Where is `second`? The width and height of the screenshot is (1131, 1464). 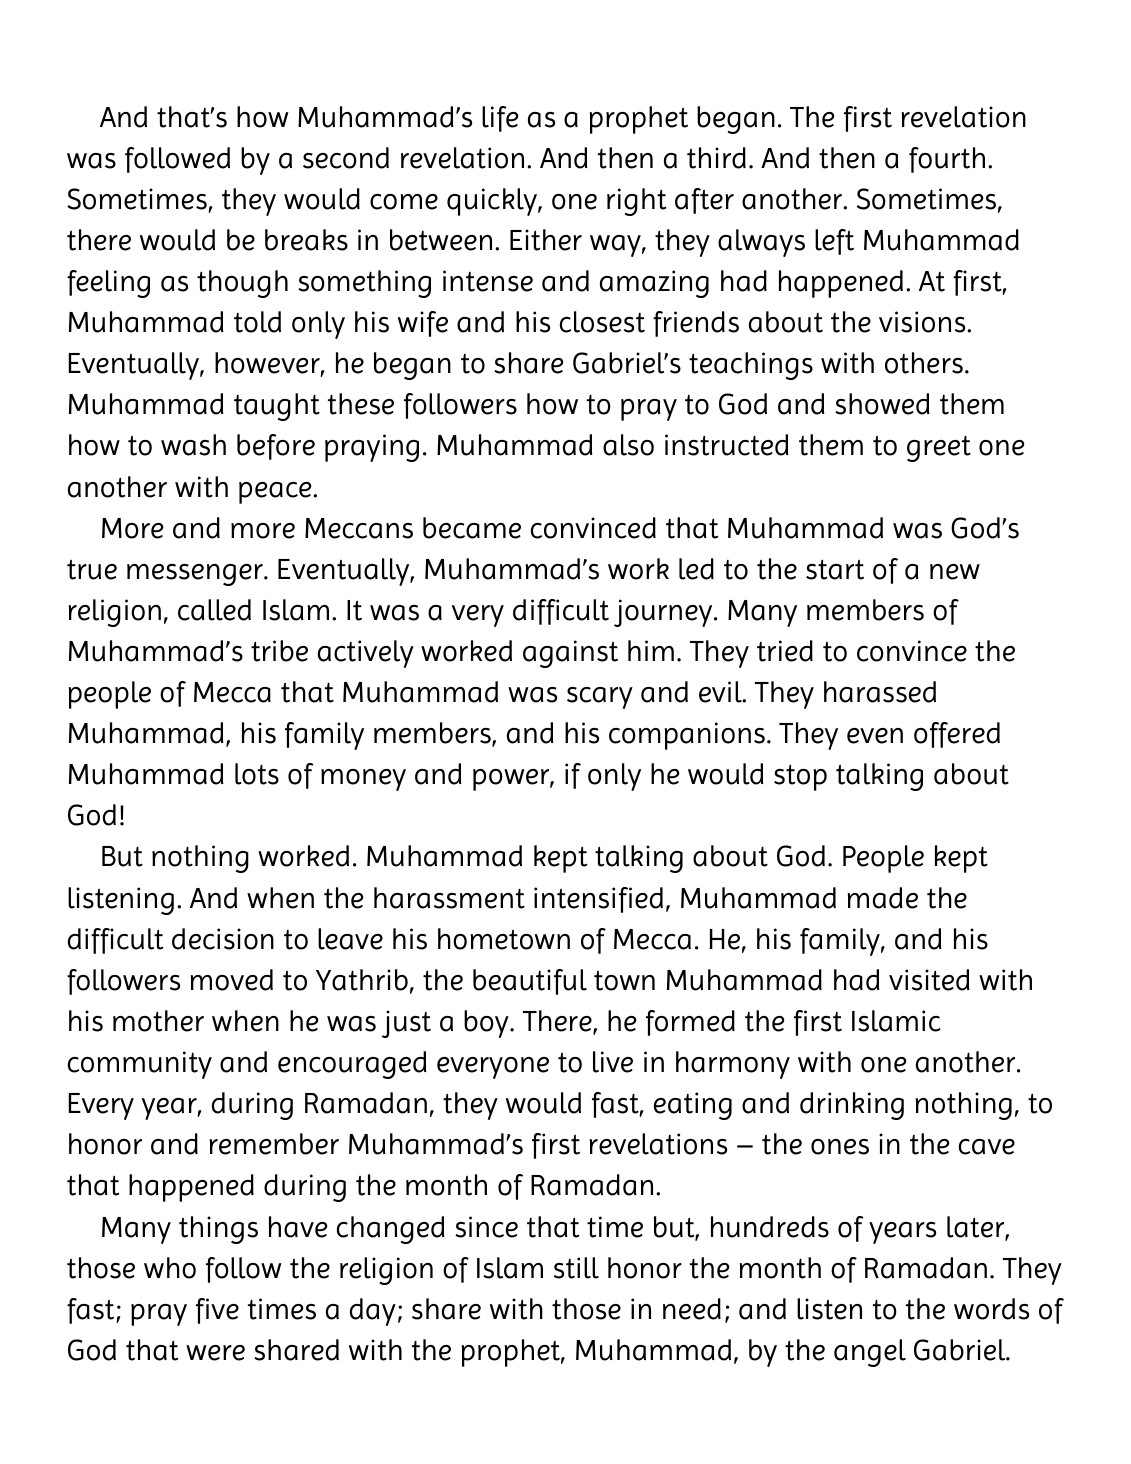
second is located at coordinates (346, 158).
